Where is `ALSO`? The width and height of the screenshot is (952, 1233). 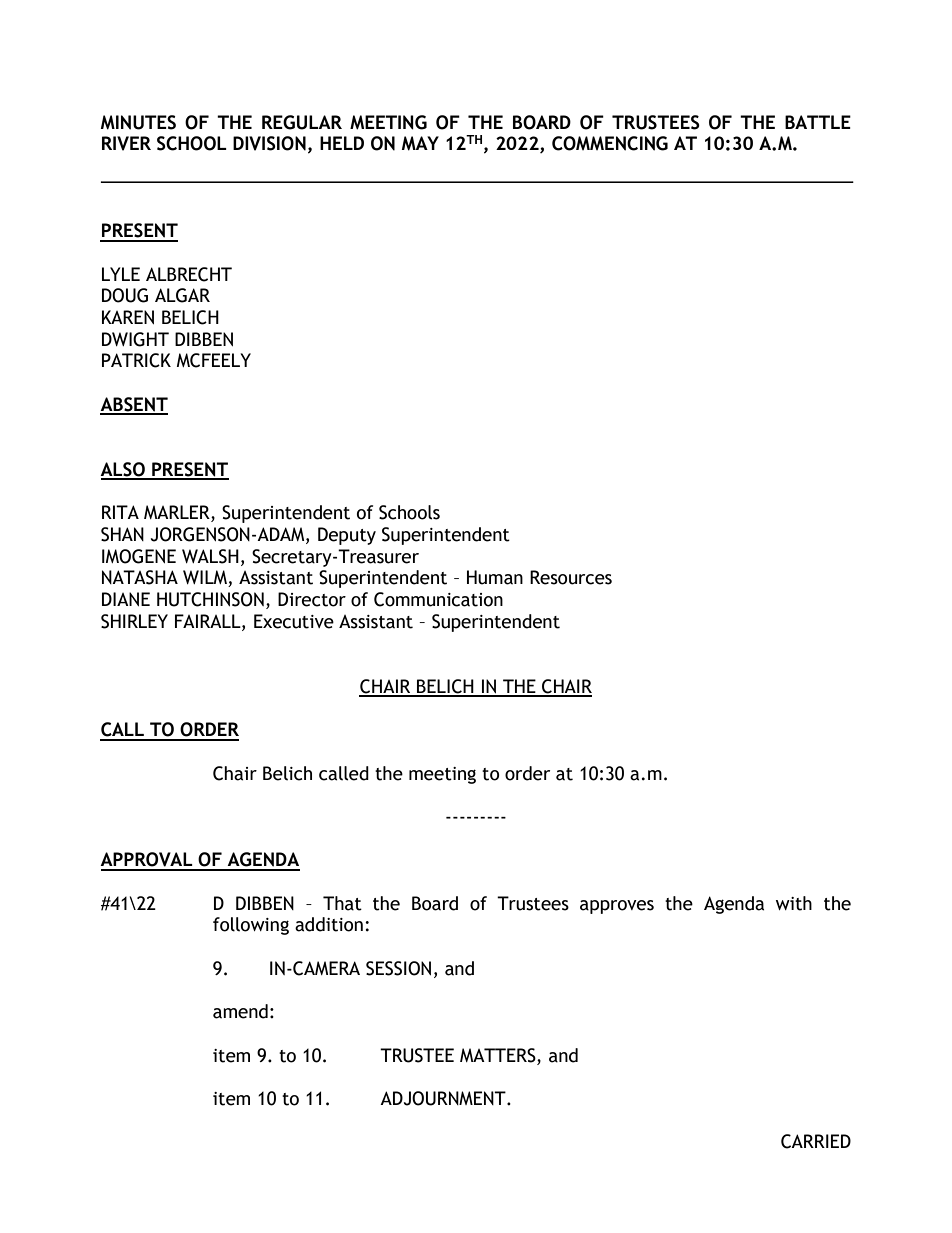
ALSO is located at coordinates (123, 470).
